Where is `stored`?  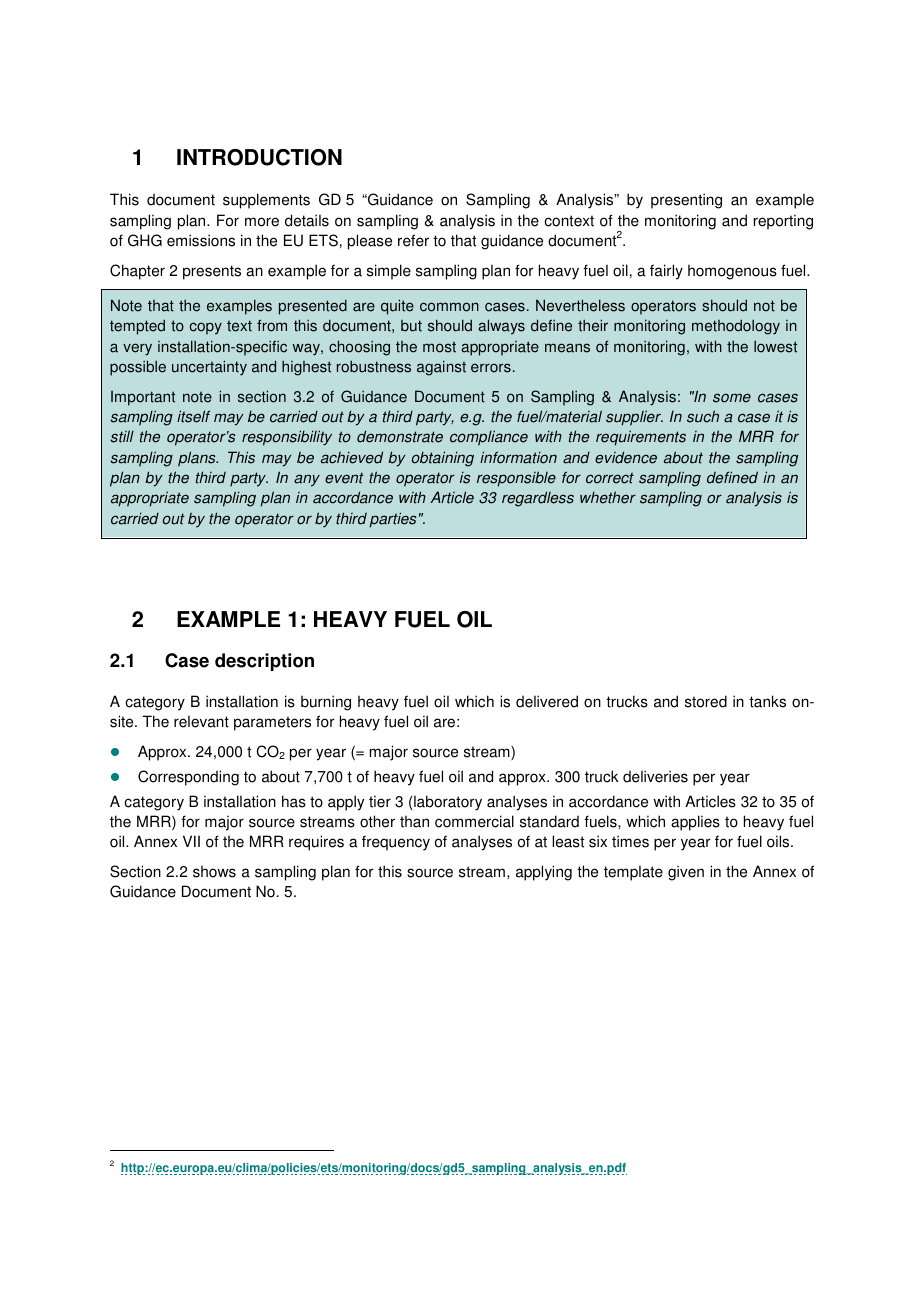 stored is located at coordinates (706, 701).
